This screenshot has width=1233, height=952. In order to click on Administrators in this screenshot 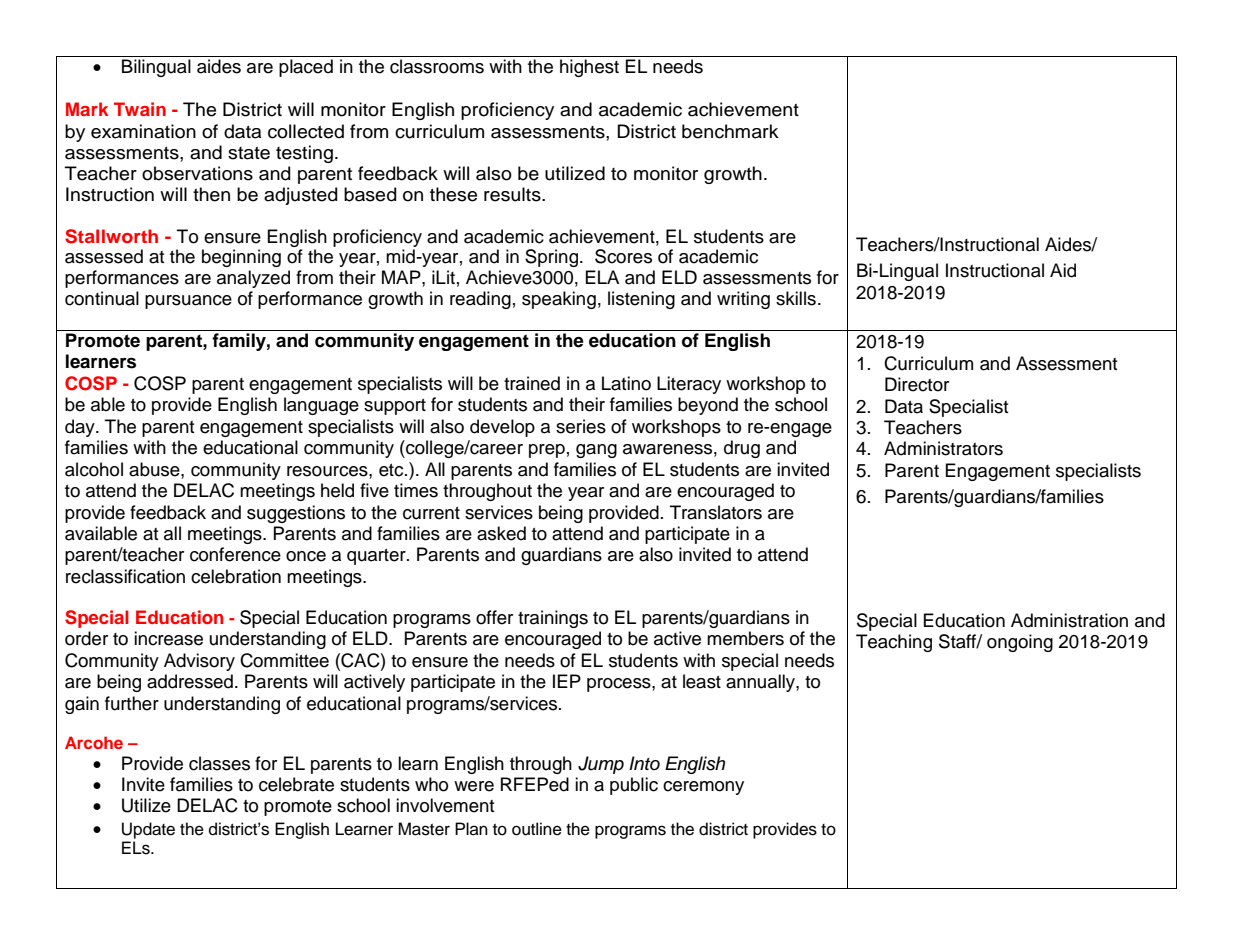, I will do `click(943, 448)`.
